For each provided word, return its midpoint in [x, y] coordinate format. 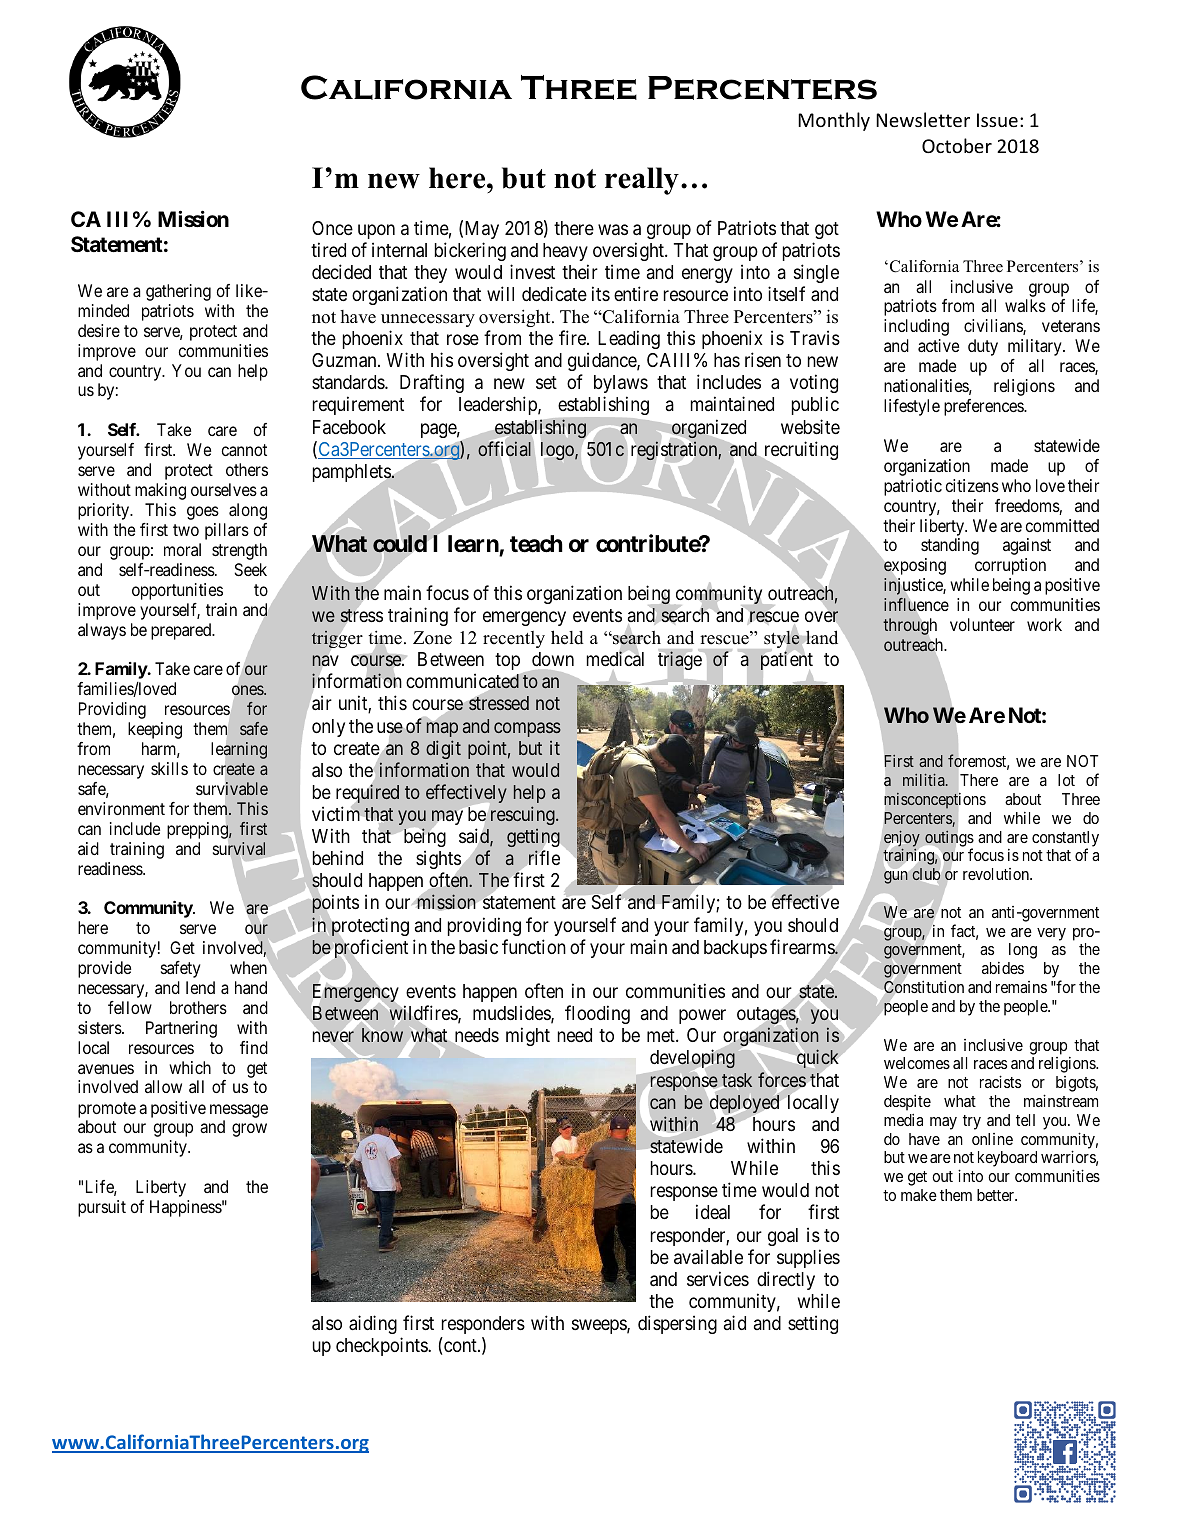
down [553, 659]
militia [925, 780]
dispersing [677, 1324]
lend [200, 987]
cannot [244, 450]
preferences [984, 407]
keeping [155, 730]
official [506, 450]
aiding [373, 1324]
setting [813, 1324]
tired [328, 249]
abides [1003, 968]
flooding [597, 1014]
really [642, 181]
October [957, 145]
